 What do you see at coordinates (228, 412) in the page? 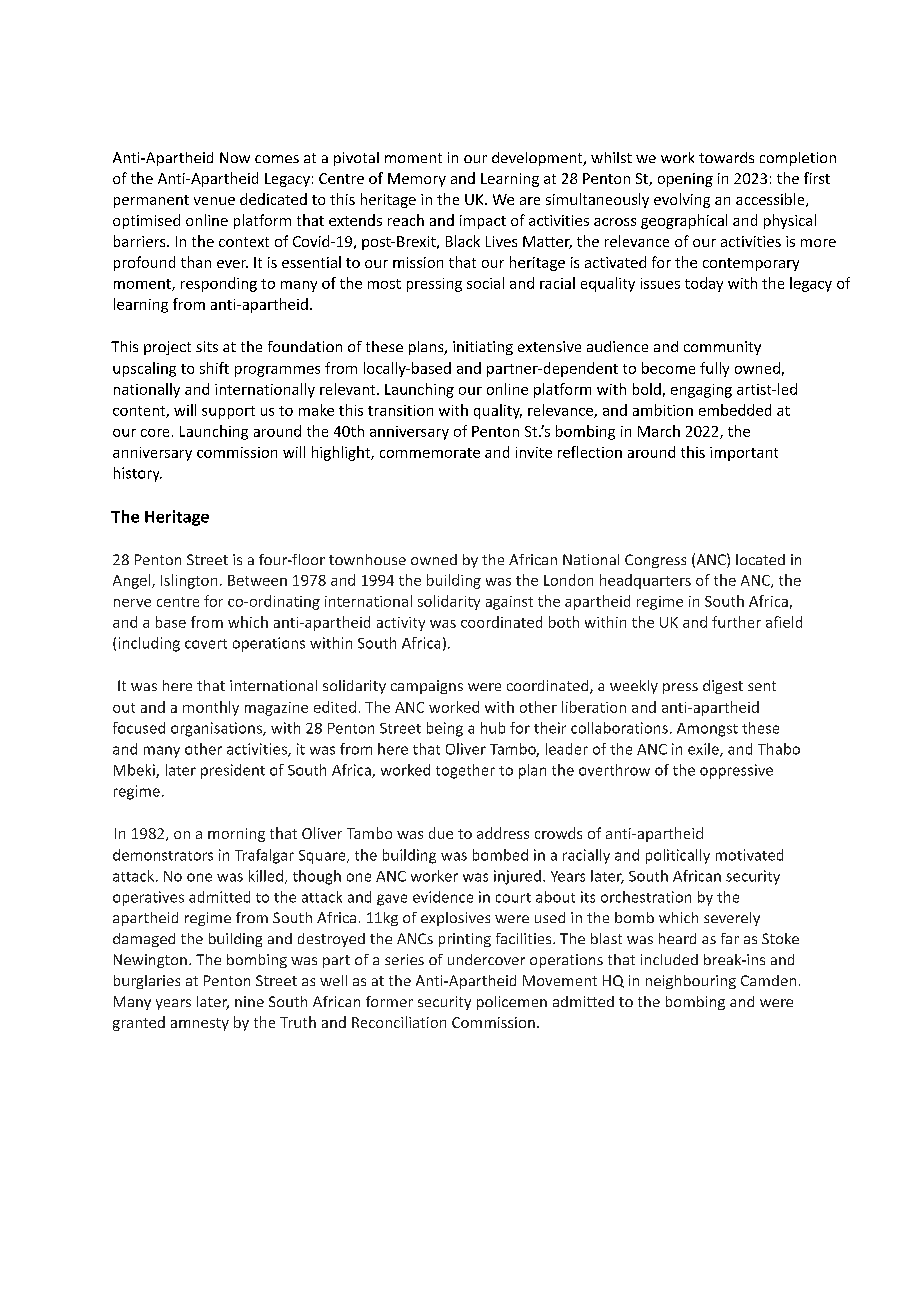
I see `support` at bounding box center [228, 412].
